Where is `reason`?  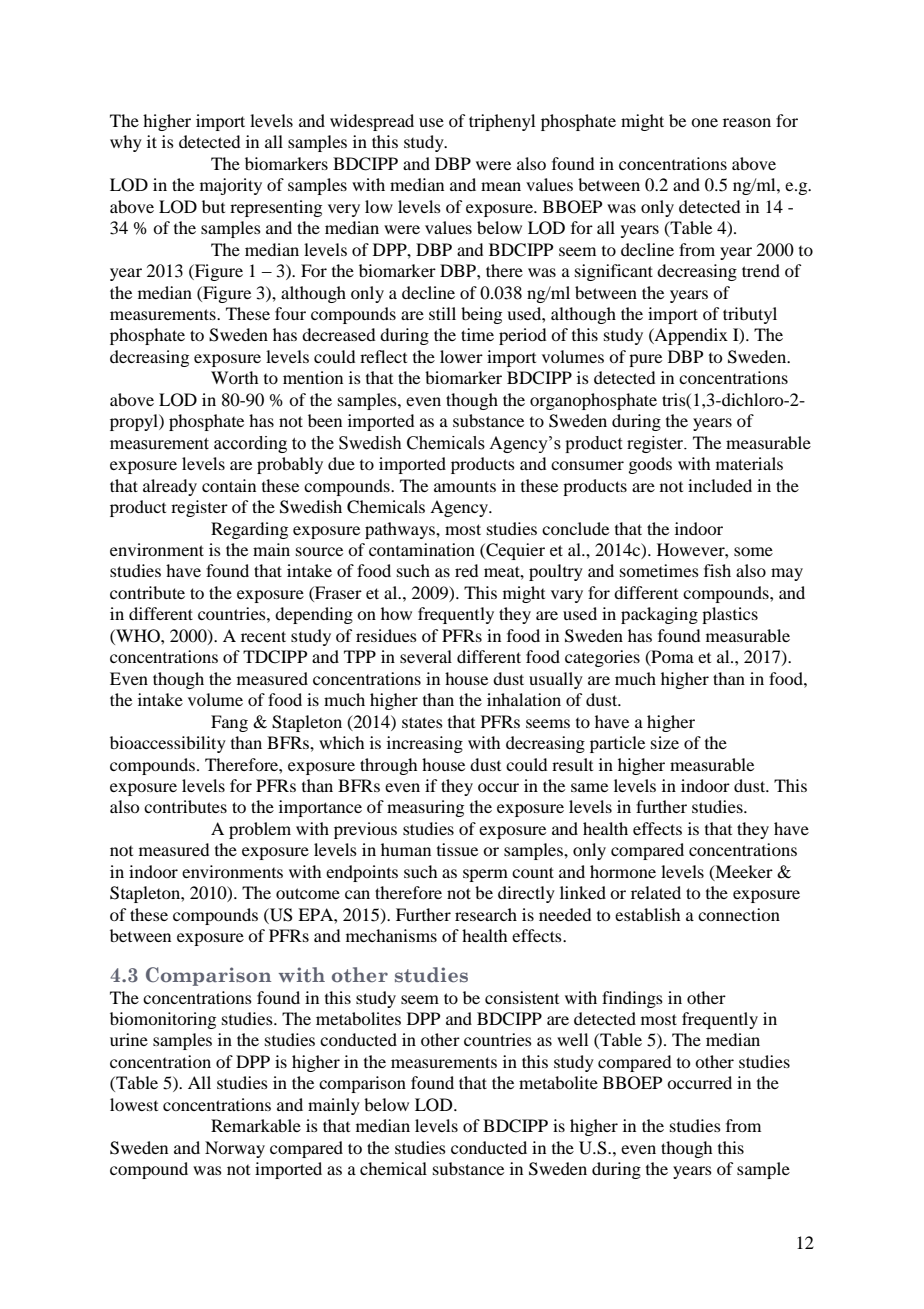 reason is located at coordinates (747, 122).
